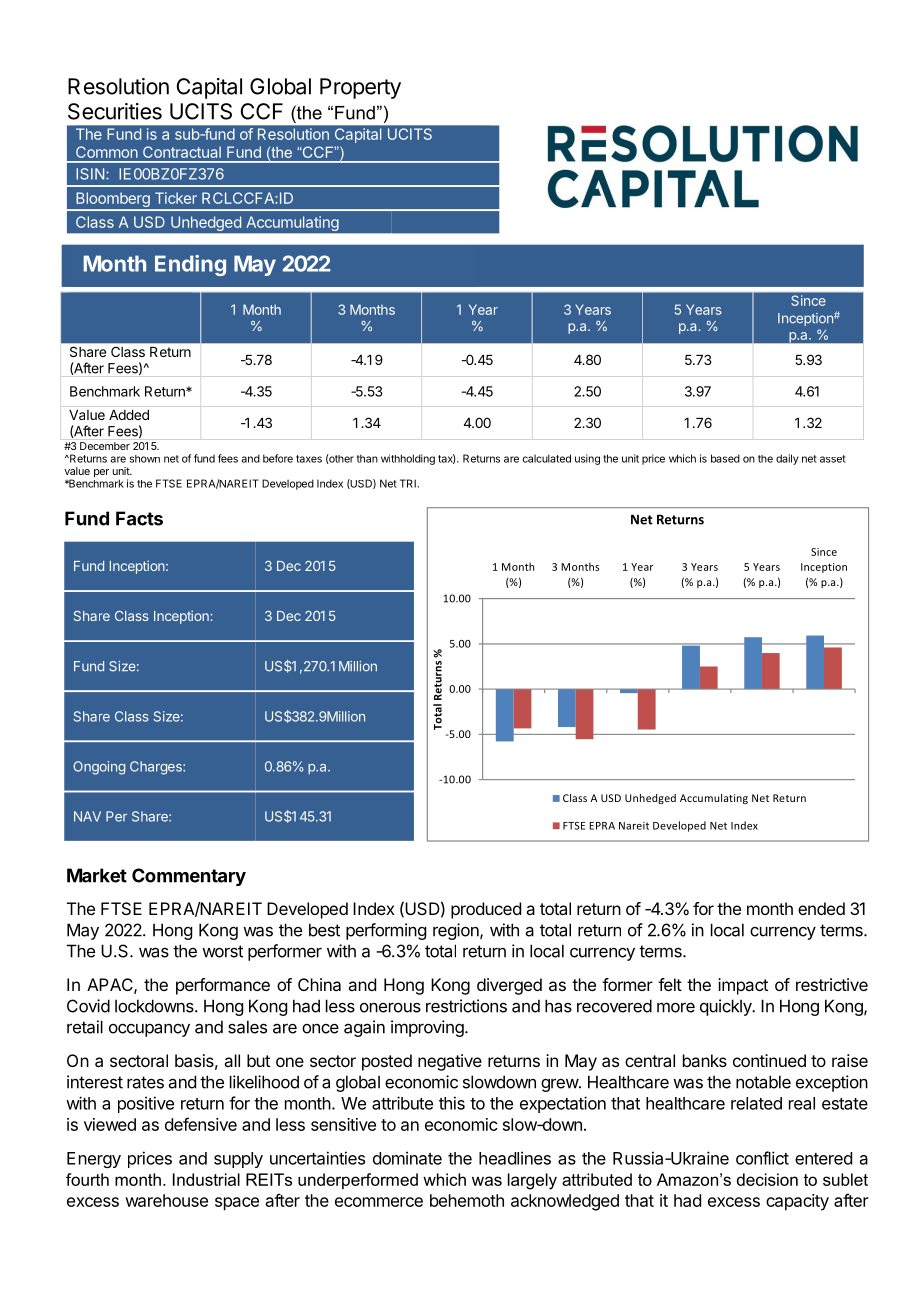 This screenshot has height=1308, width=924. Describe the element at coordinates (206, 1179) in the screenshot. I see `Industrial` at that location.
